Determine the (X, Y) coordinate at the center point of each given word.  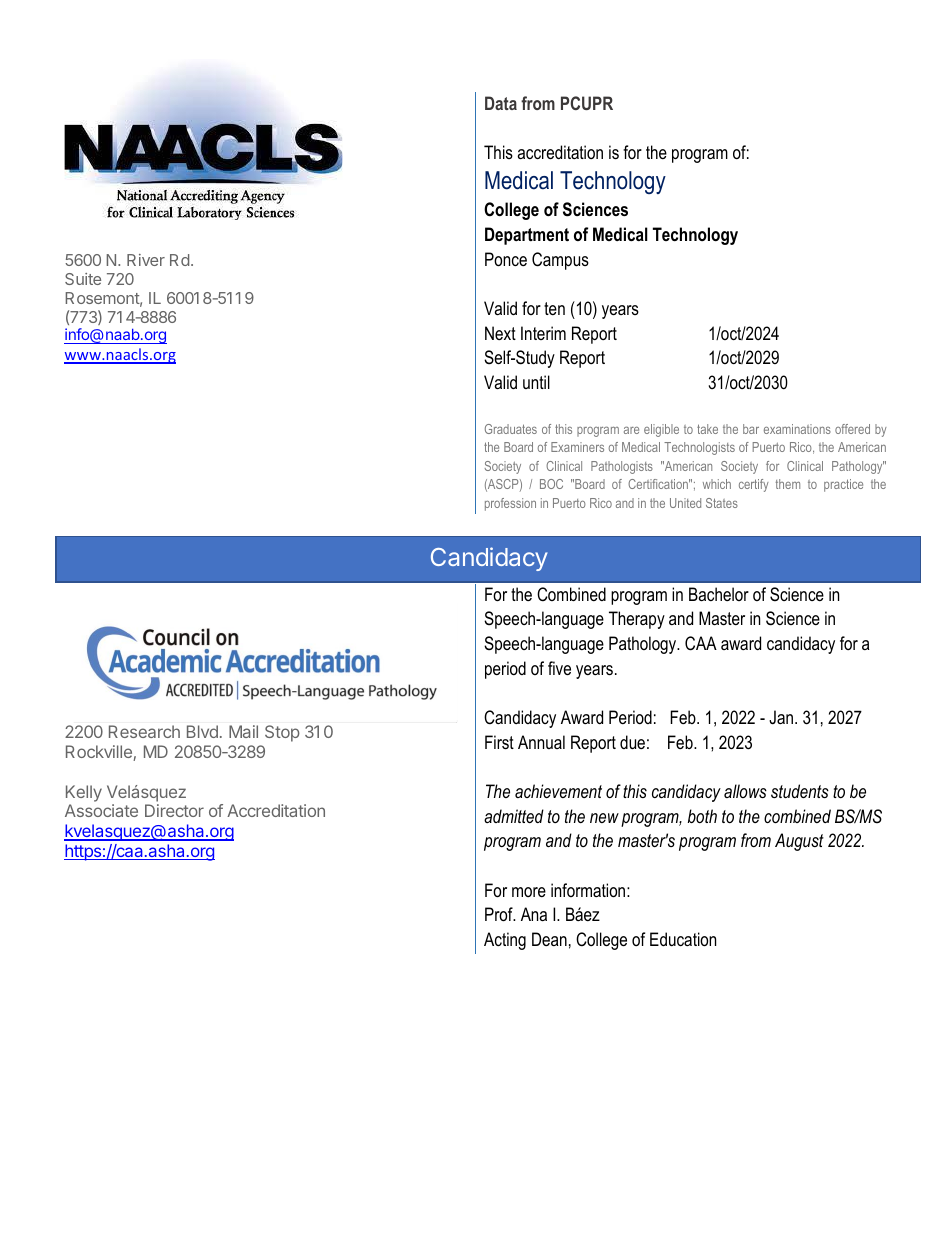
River (146, 260)
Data (501, 103)
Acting (505, 941)
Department (527, 236)
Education (683, 939)
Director (174, 810)
